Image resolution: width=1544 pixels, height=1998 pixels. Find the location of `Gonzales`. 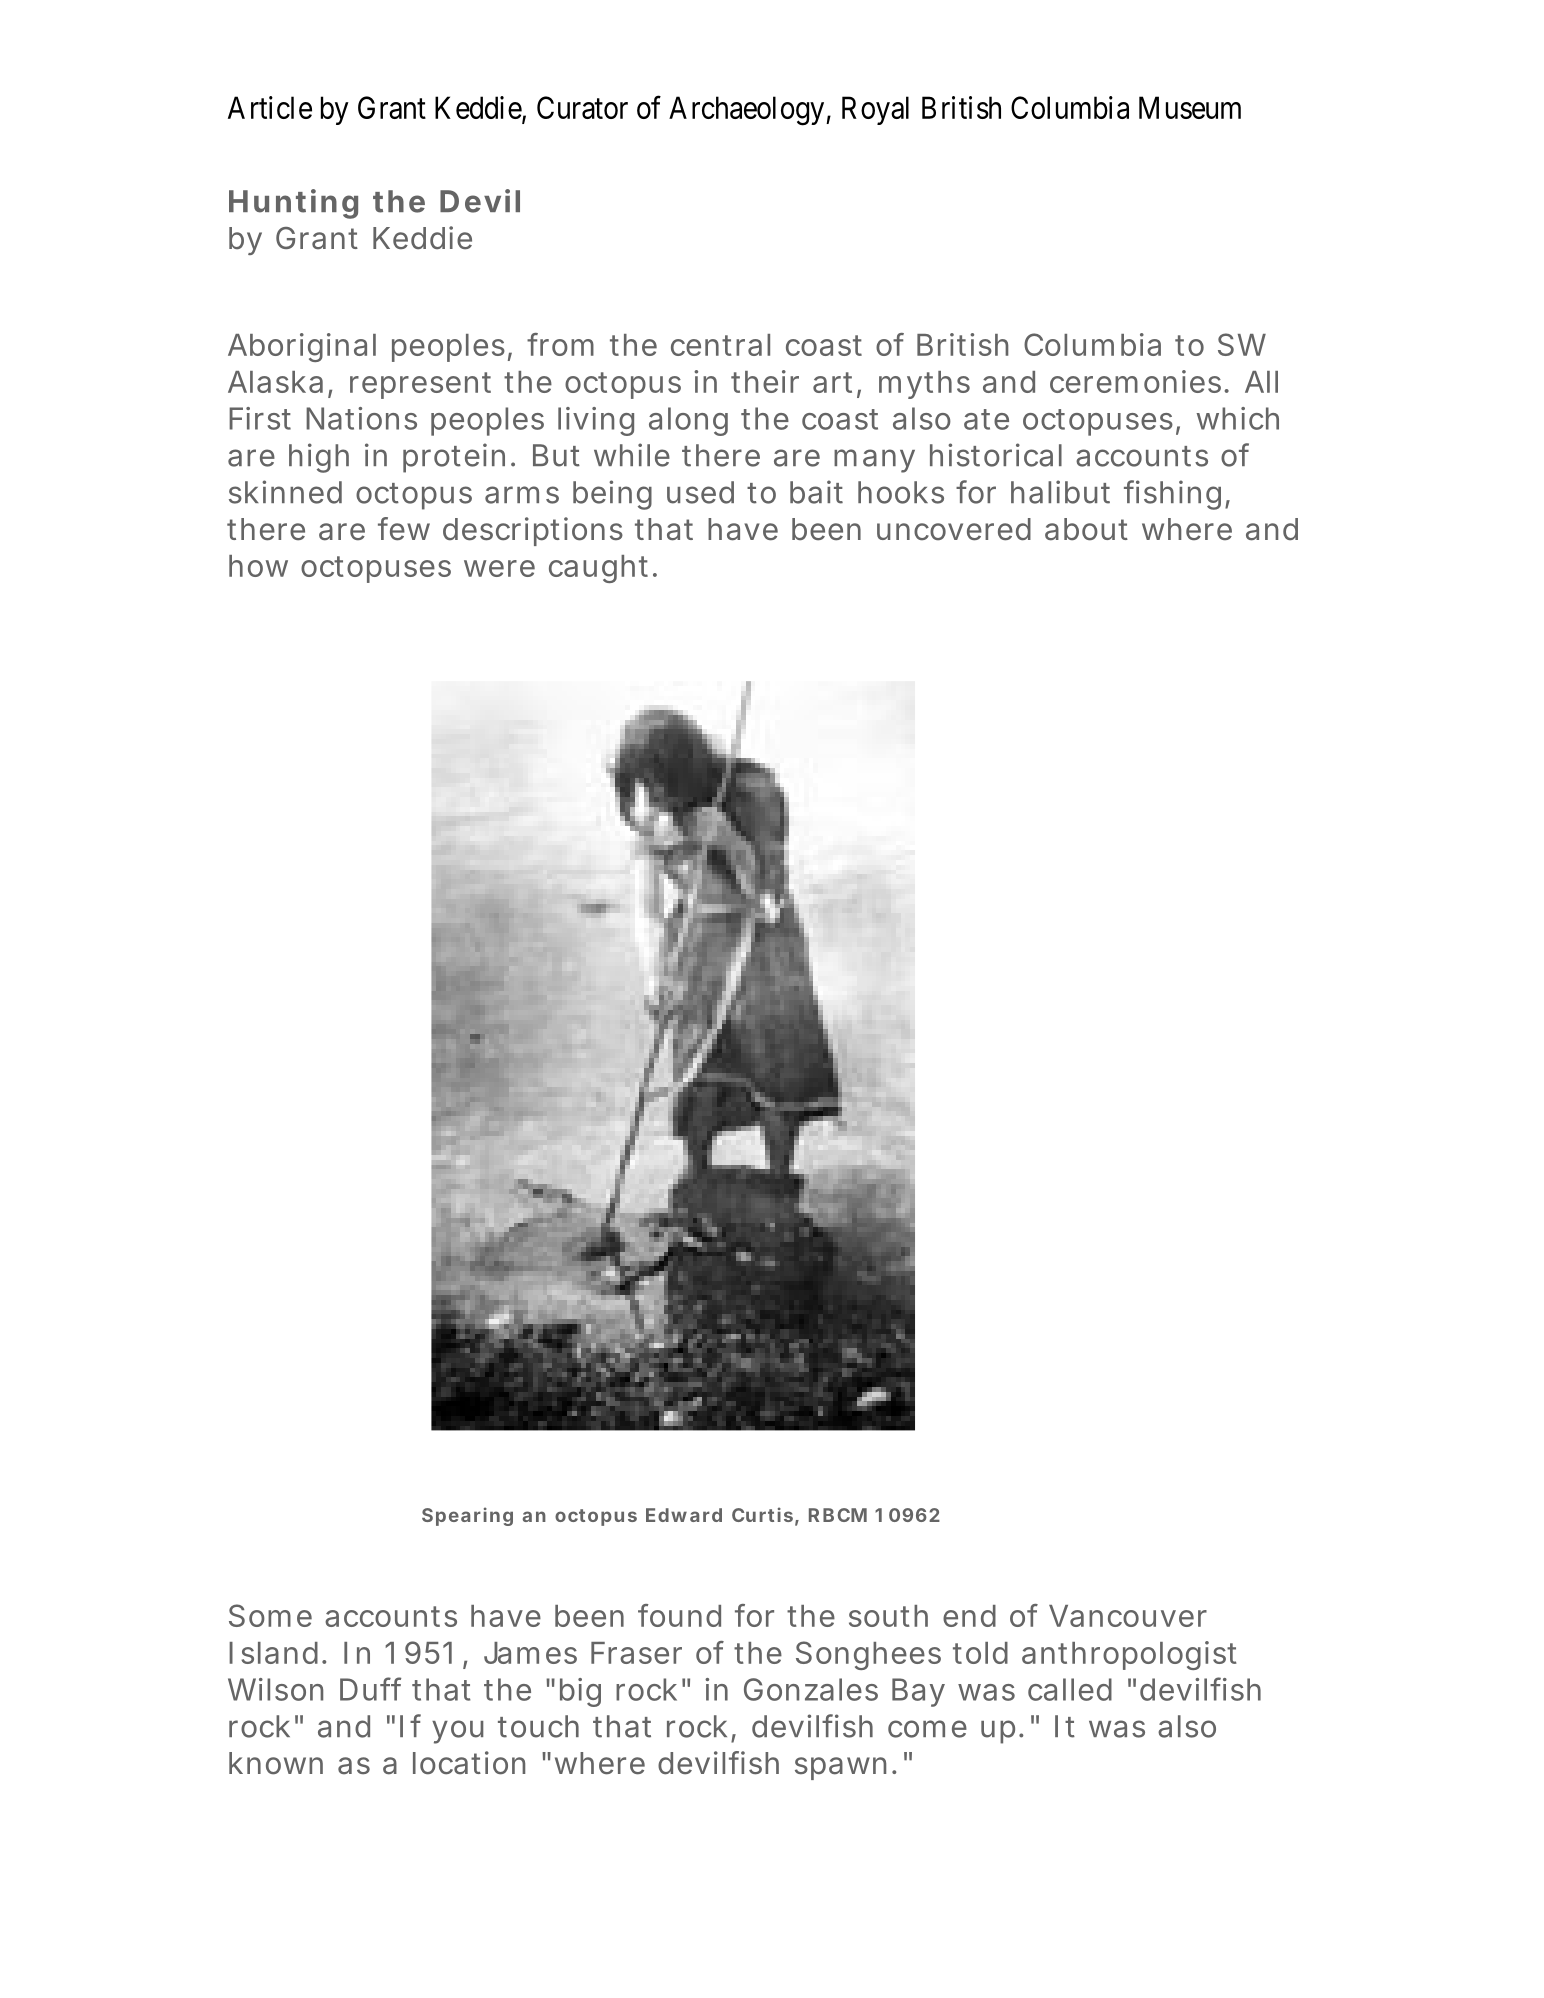

Gonzales is located at coordinates (811, 1689).
